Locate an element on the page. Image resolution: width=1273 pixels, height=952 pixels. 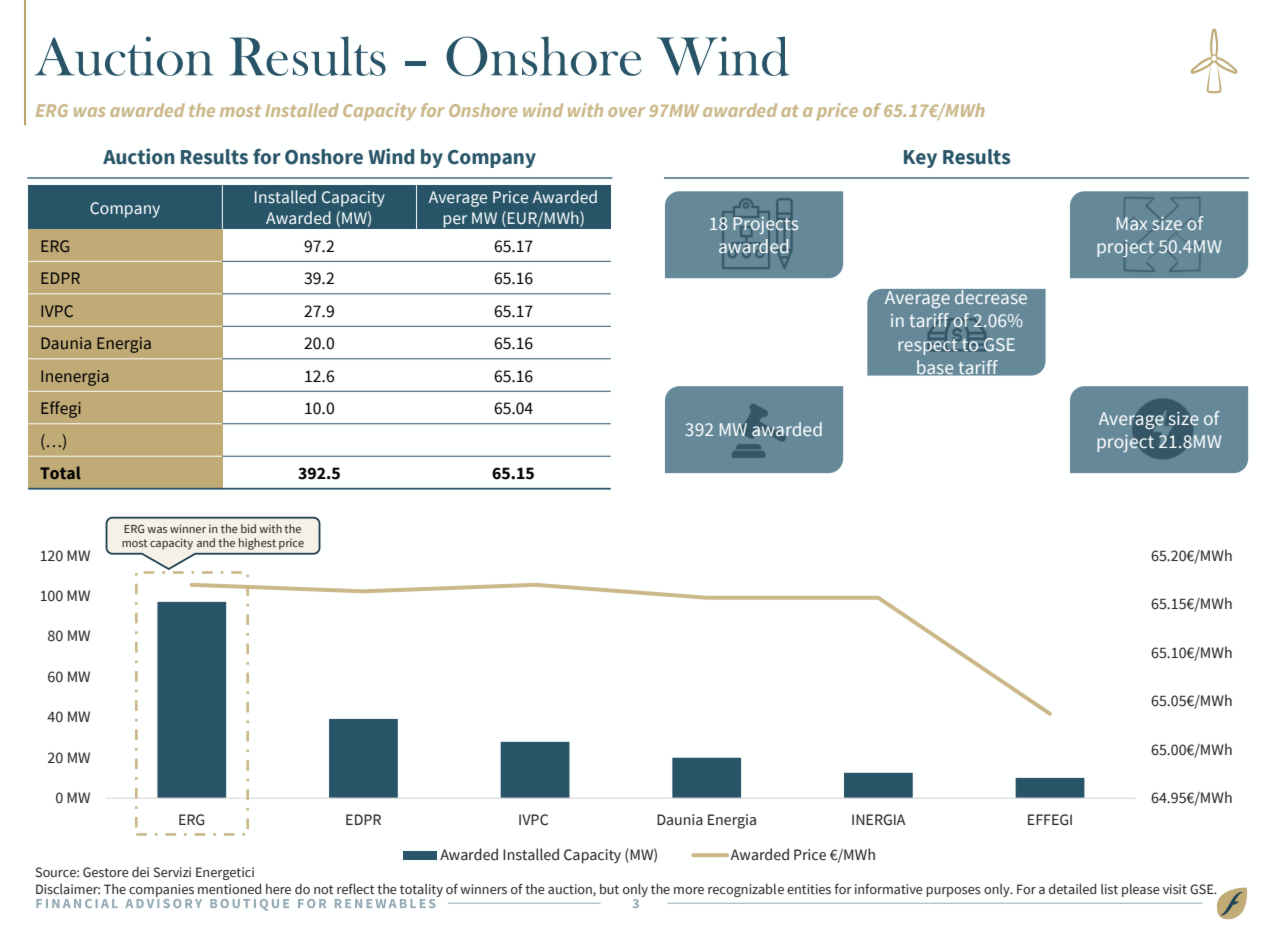
please is located at coordinates (1141, 890).
